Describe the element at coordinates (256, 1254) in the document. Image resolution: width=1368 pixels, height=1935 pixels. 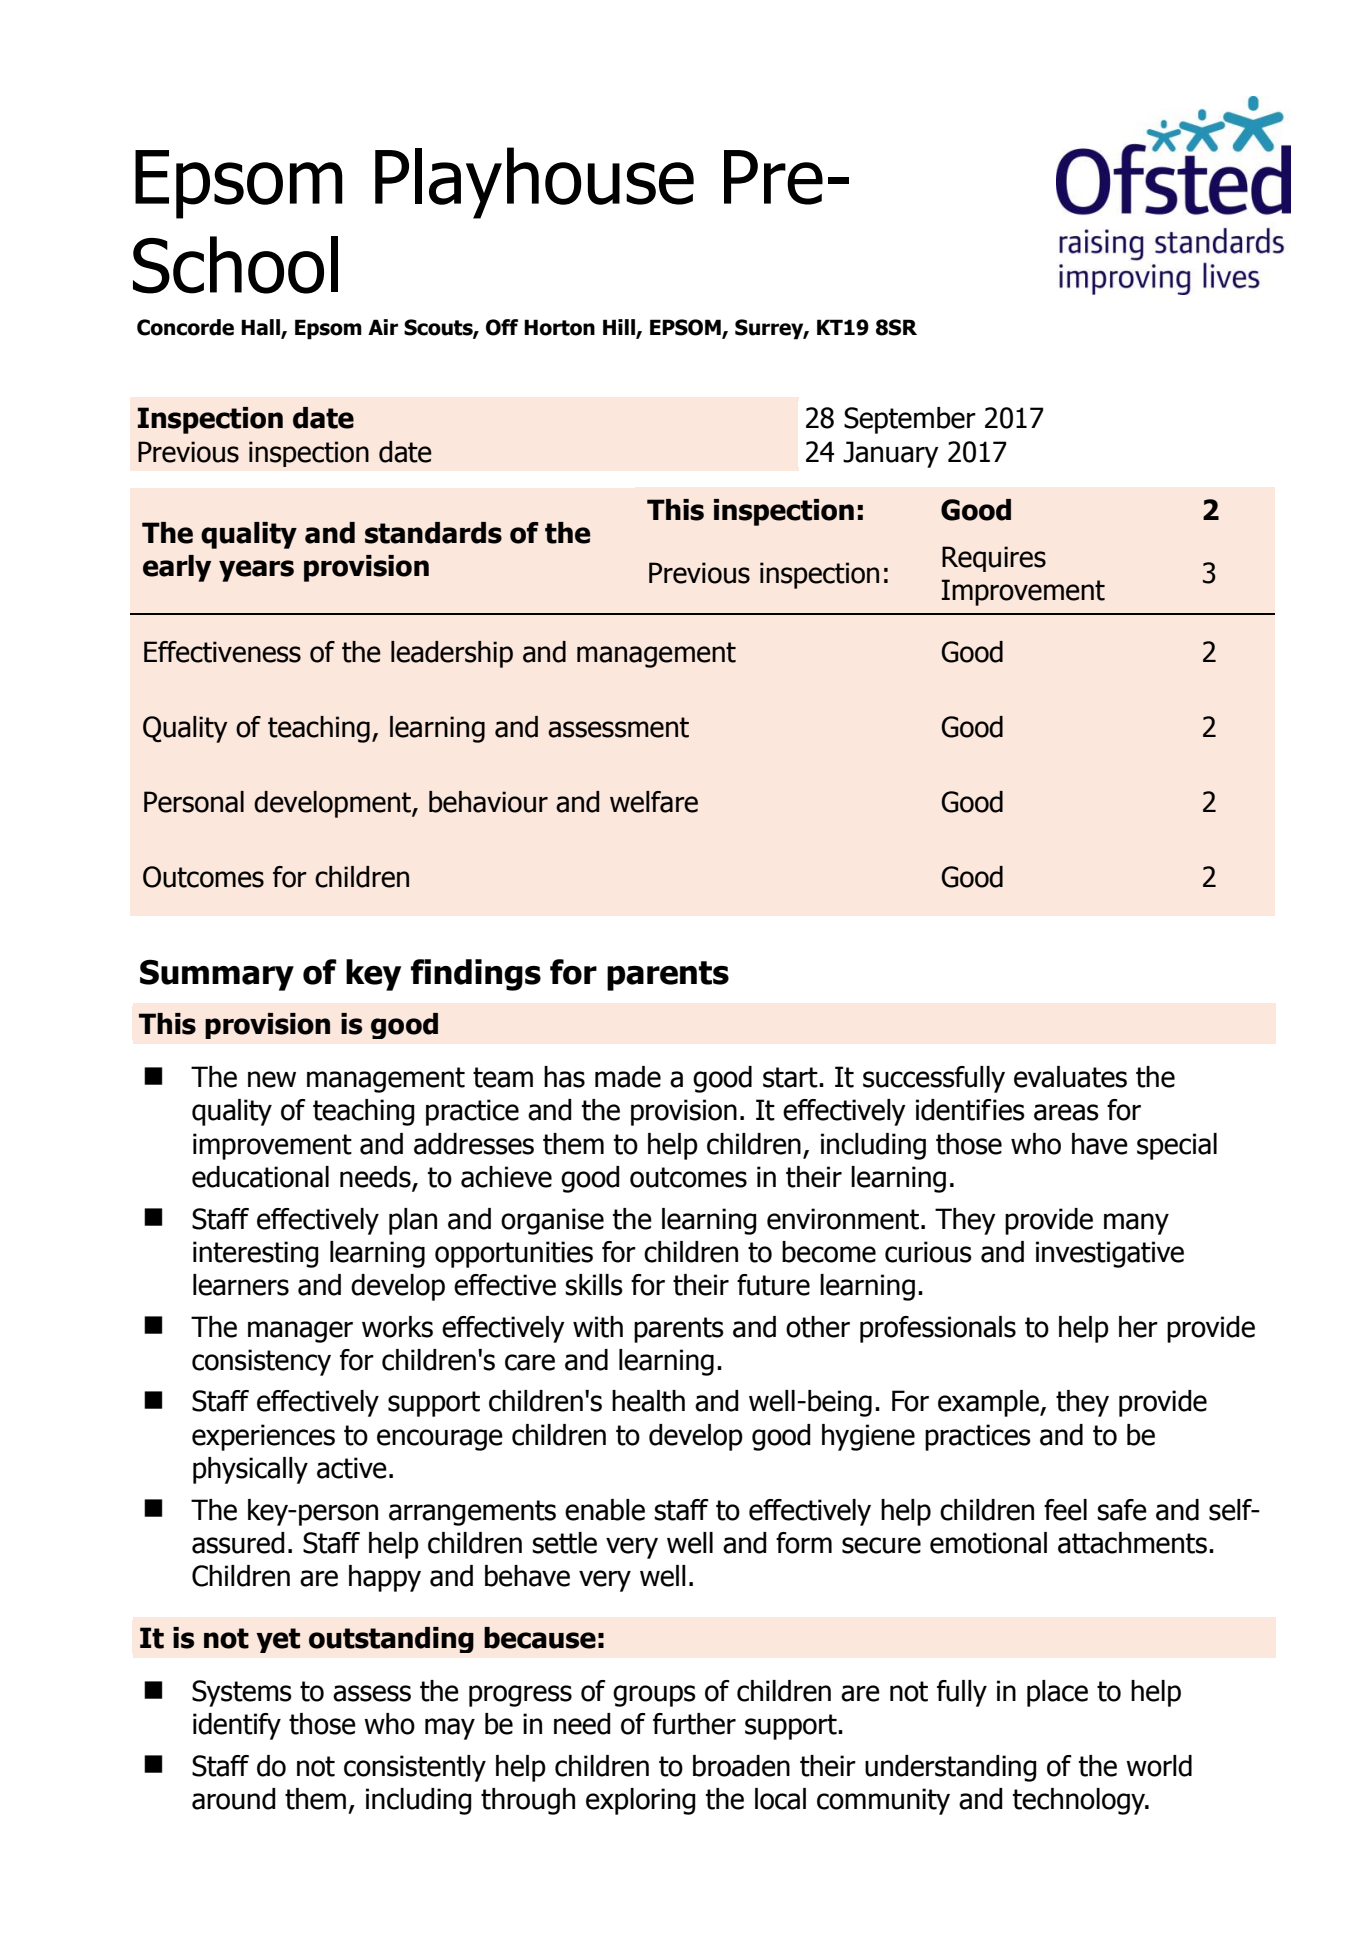
I see `interesting` at that location.
